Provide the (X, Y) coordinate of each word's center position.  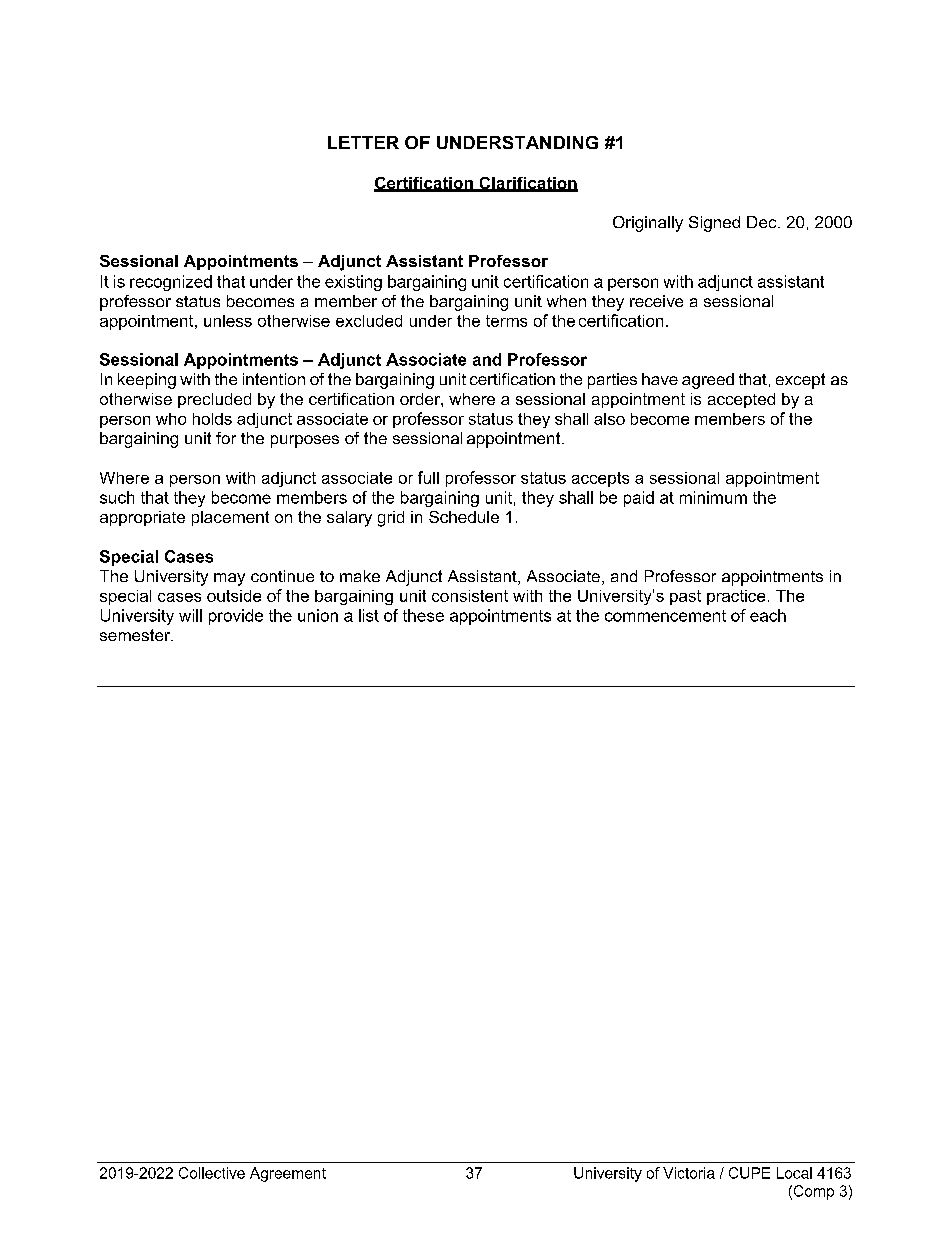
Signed (714, 224)
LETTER (363, 142)
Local (794, 1173)
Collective (212, 1173)
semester (136, 635)
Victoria (689, 1173)
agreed (708, 381)
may (229, 579)
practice (736, 597)
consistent (470, 596)
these (423, 615)
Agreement (288, 1174)
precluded (214, 400)
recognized (171, 283)
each (768, 615)
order (421, 399)
